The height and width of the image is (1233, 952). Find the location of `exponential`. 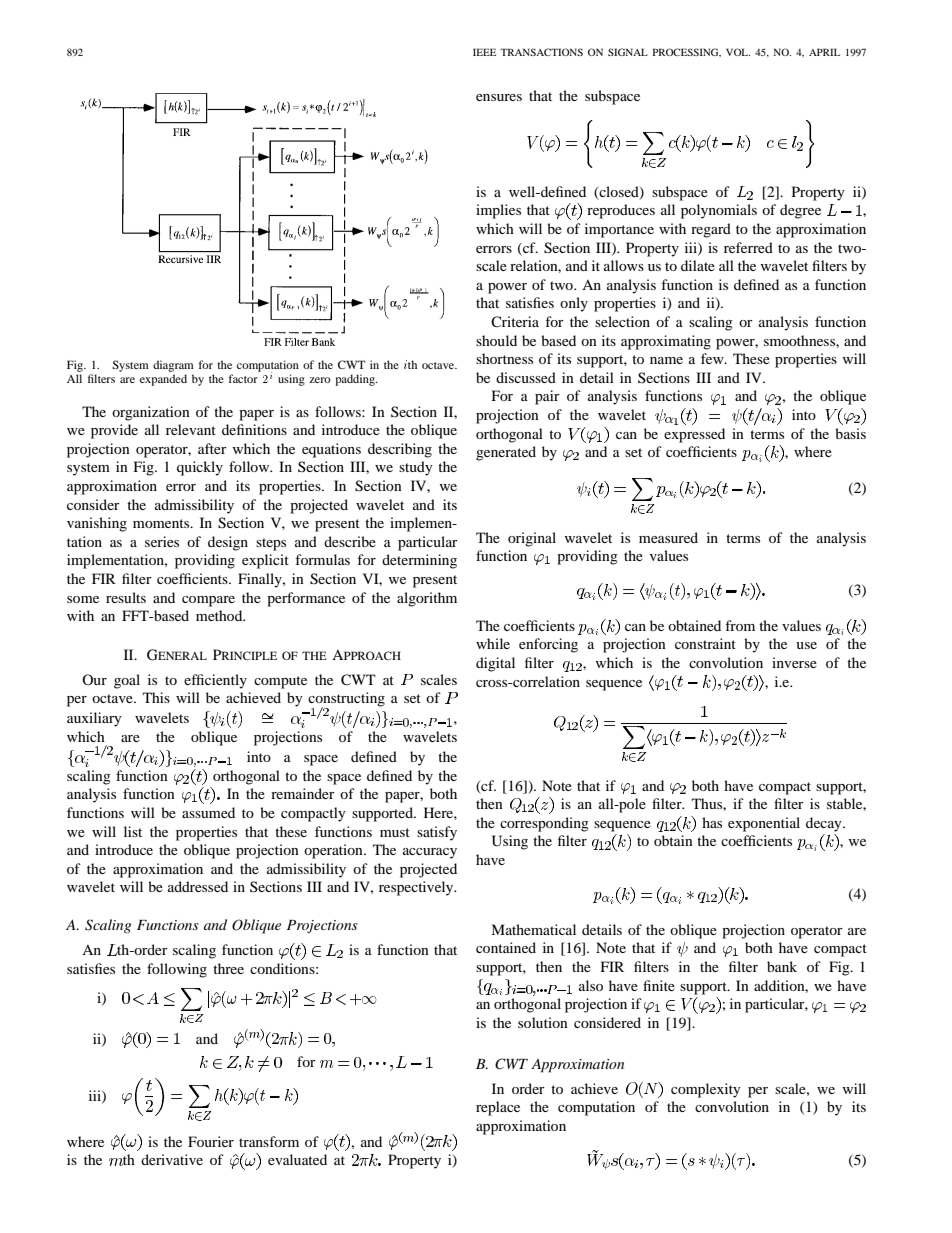

exponential is located at coordinates (764, 824).
